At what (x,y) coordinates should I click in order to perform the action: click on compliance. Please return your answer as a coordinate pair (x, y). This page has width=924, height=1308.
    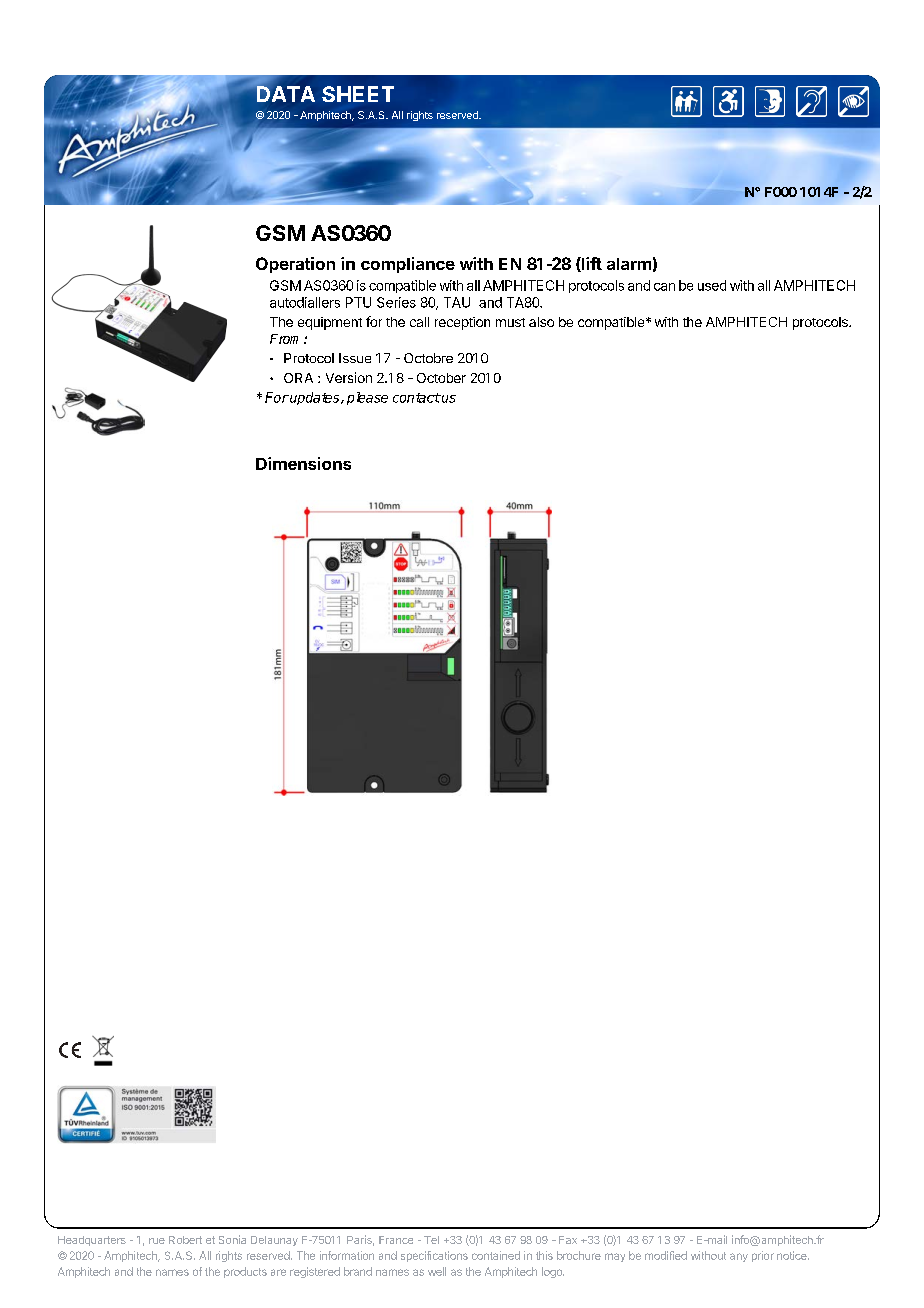
    Looking at the image, I should click on (408, 265).
